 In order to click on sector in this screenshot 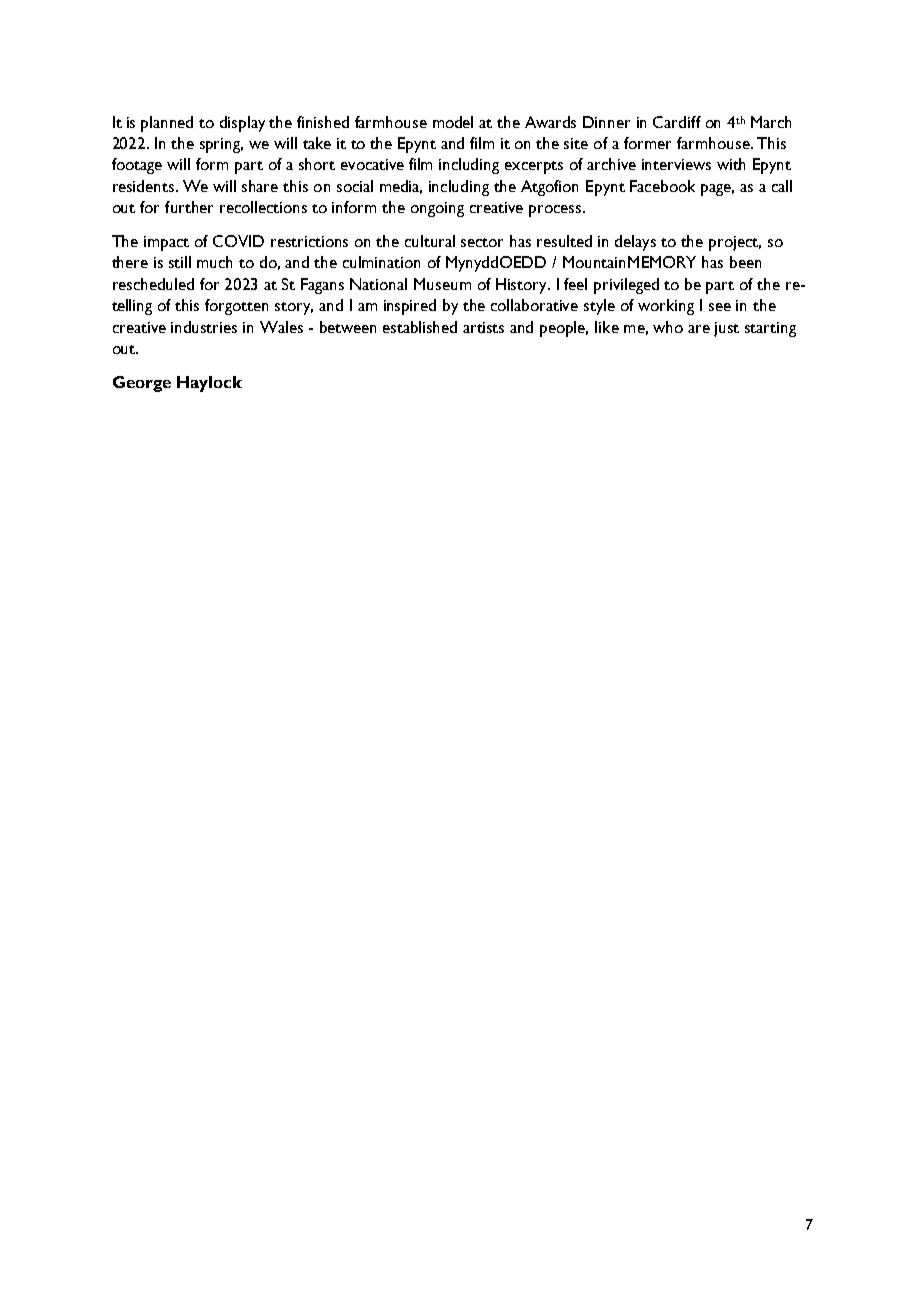, I will do `click(482, 242)`.
